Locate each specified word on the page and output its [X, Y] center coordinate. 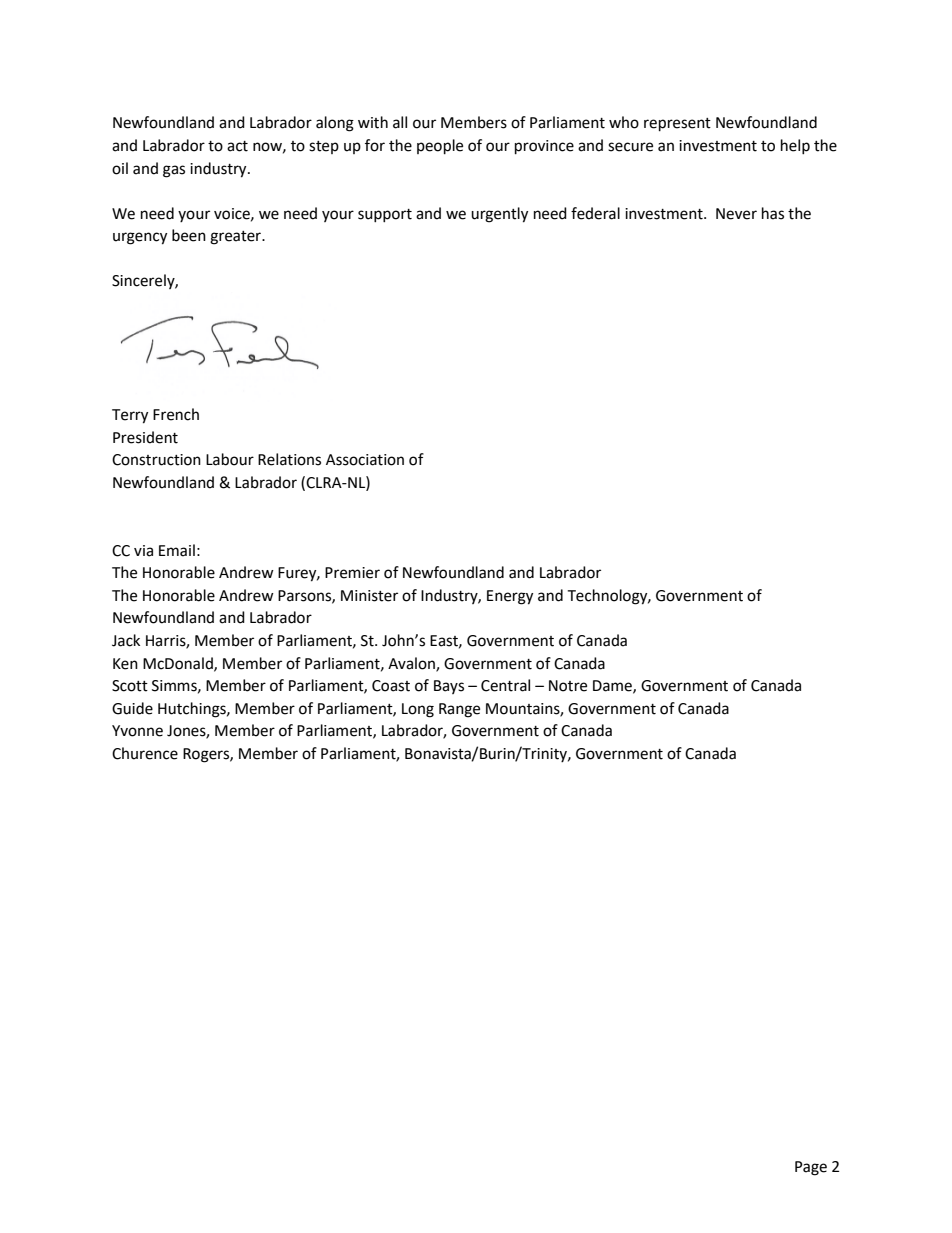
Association [365, 460]
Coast [391, 686]
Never [736, 214]
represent [677, 125]
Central [505, 685]
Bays [449, 687]
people [440, 147]
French [176, 414]
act [237, 146]
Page [811, 1168]
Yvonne [137, 731]
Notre [568, 686]
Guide [132, 708]
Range [459, 710]
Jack [126, 640]
